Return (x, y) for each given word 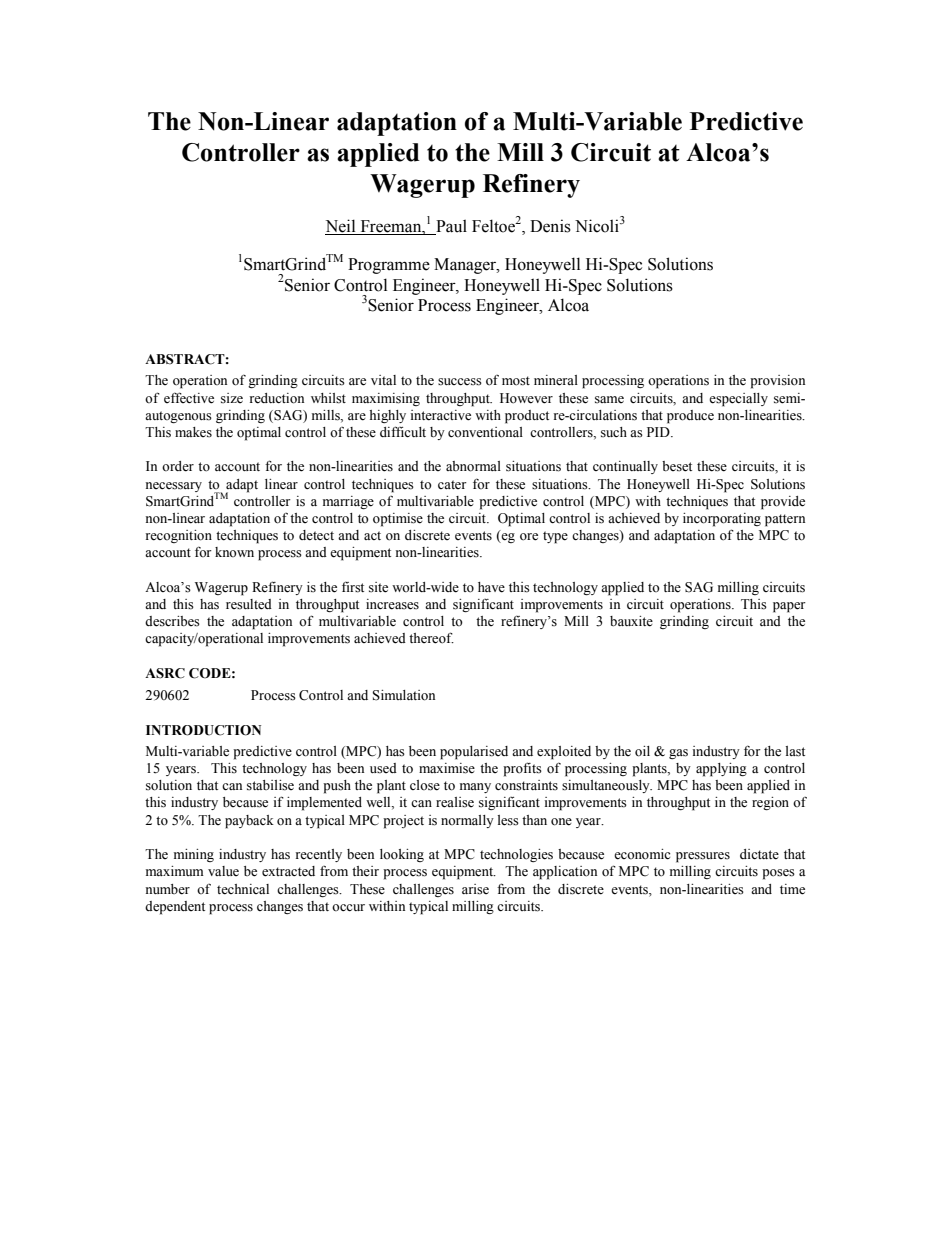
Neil (341, 227)
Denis (550, 226)
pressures (703, 857)
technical (243, 889)
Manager (466, 266)
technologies (516, 855)
